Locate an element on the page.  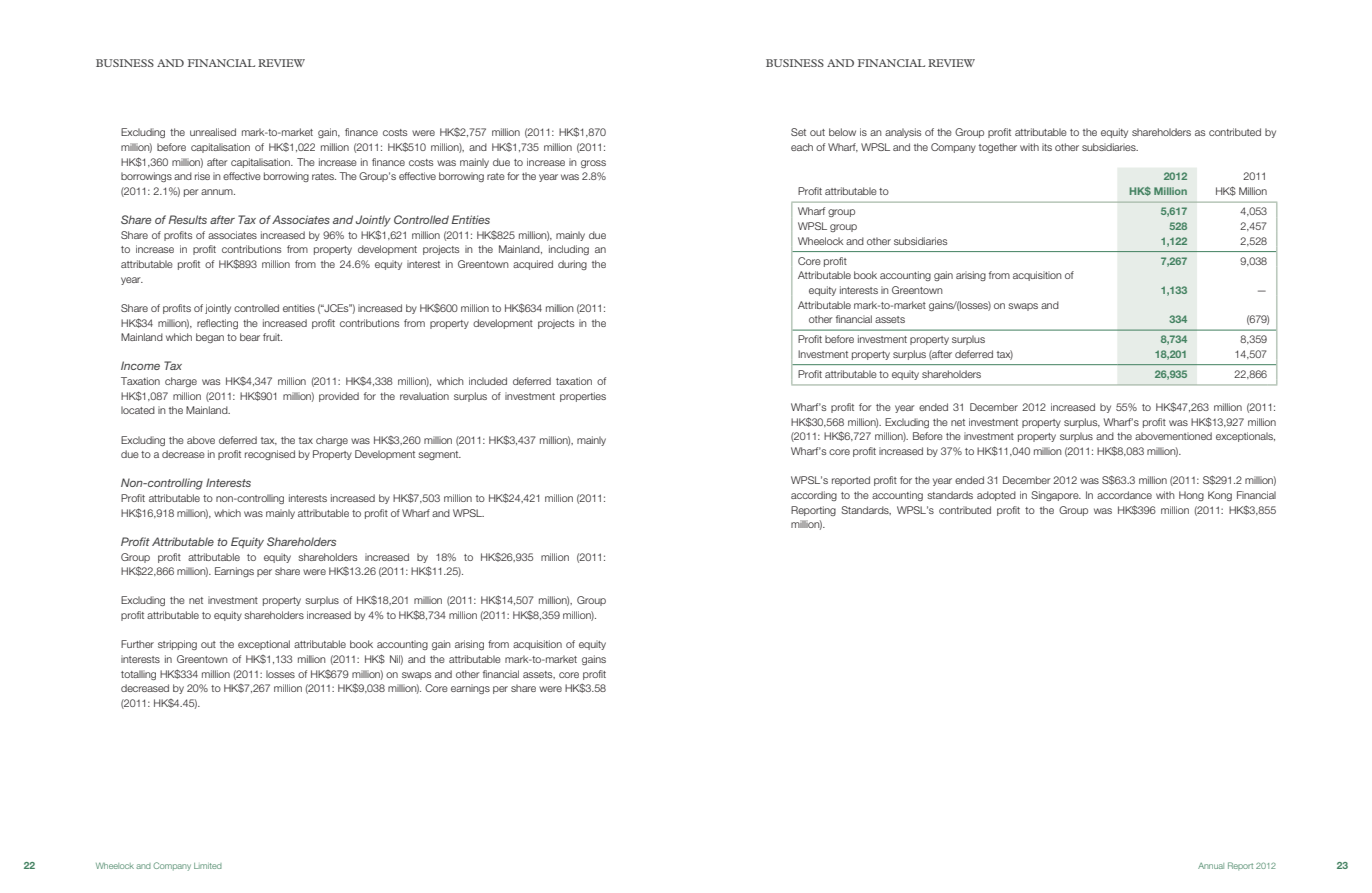
analysis is located at coordinates (903, 133).
